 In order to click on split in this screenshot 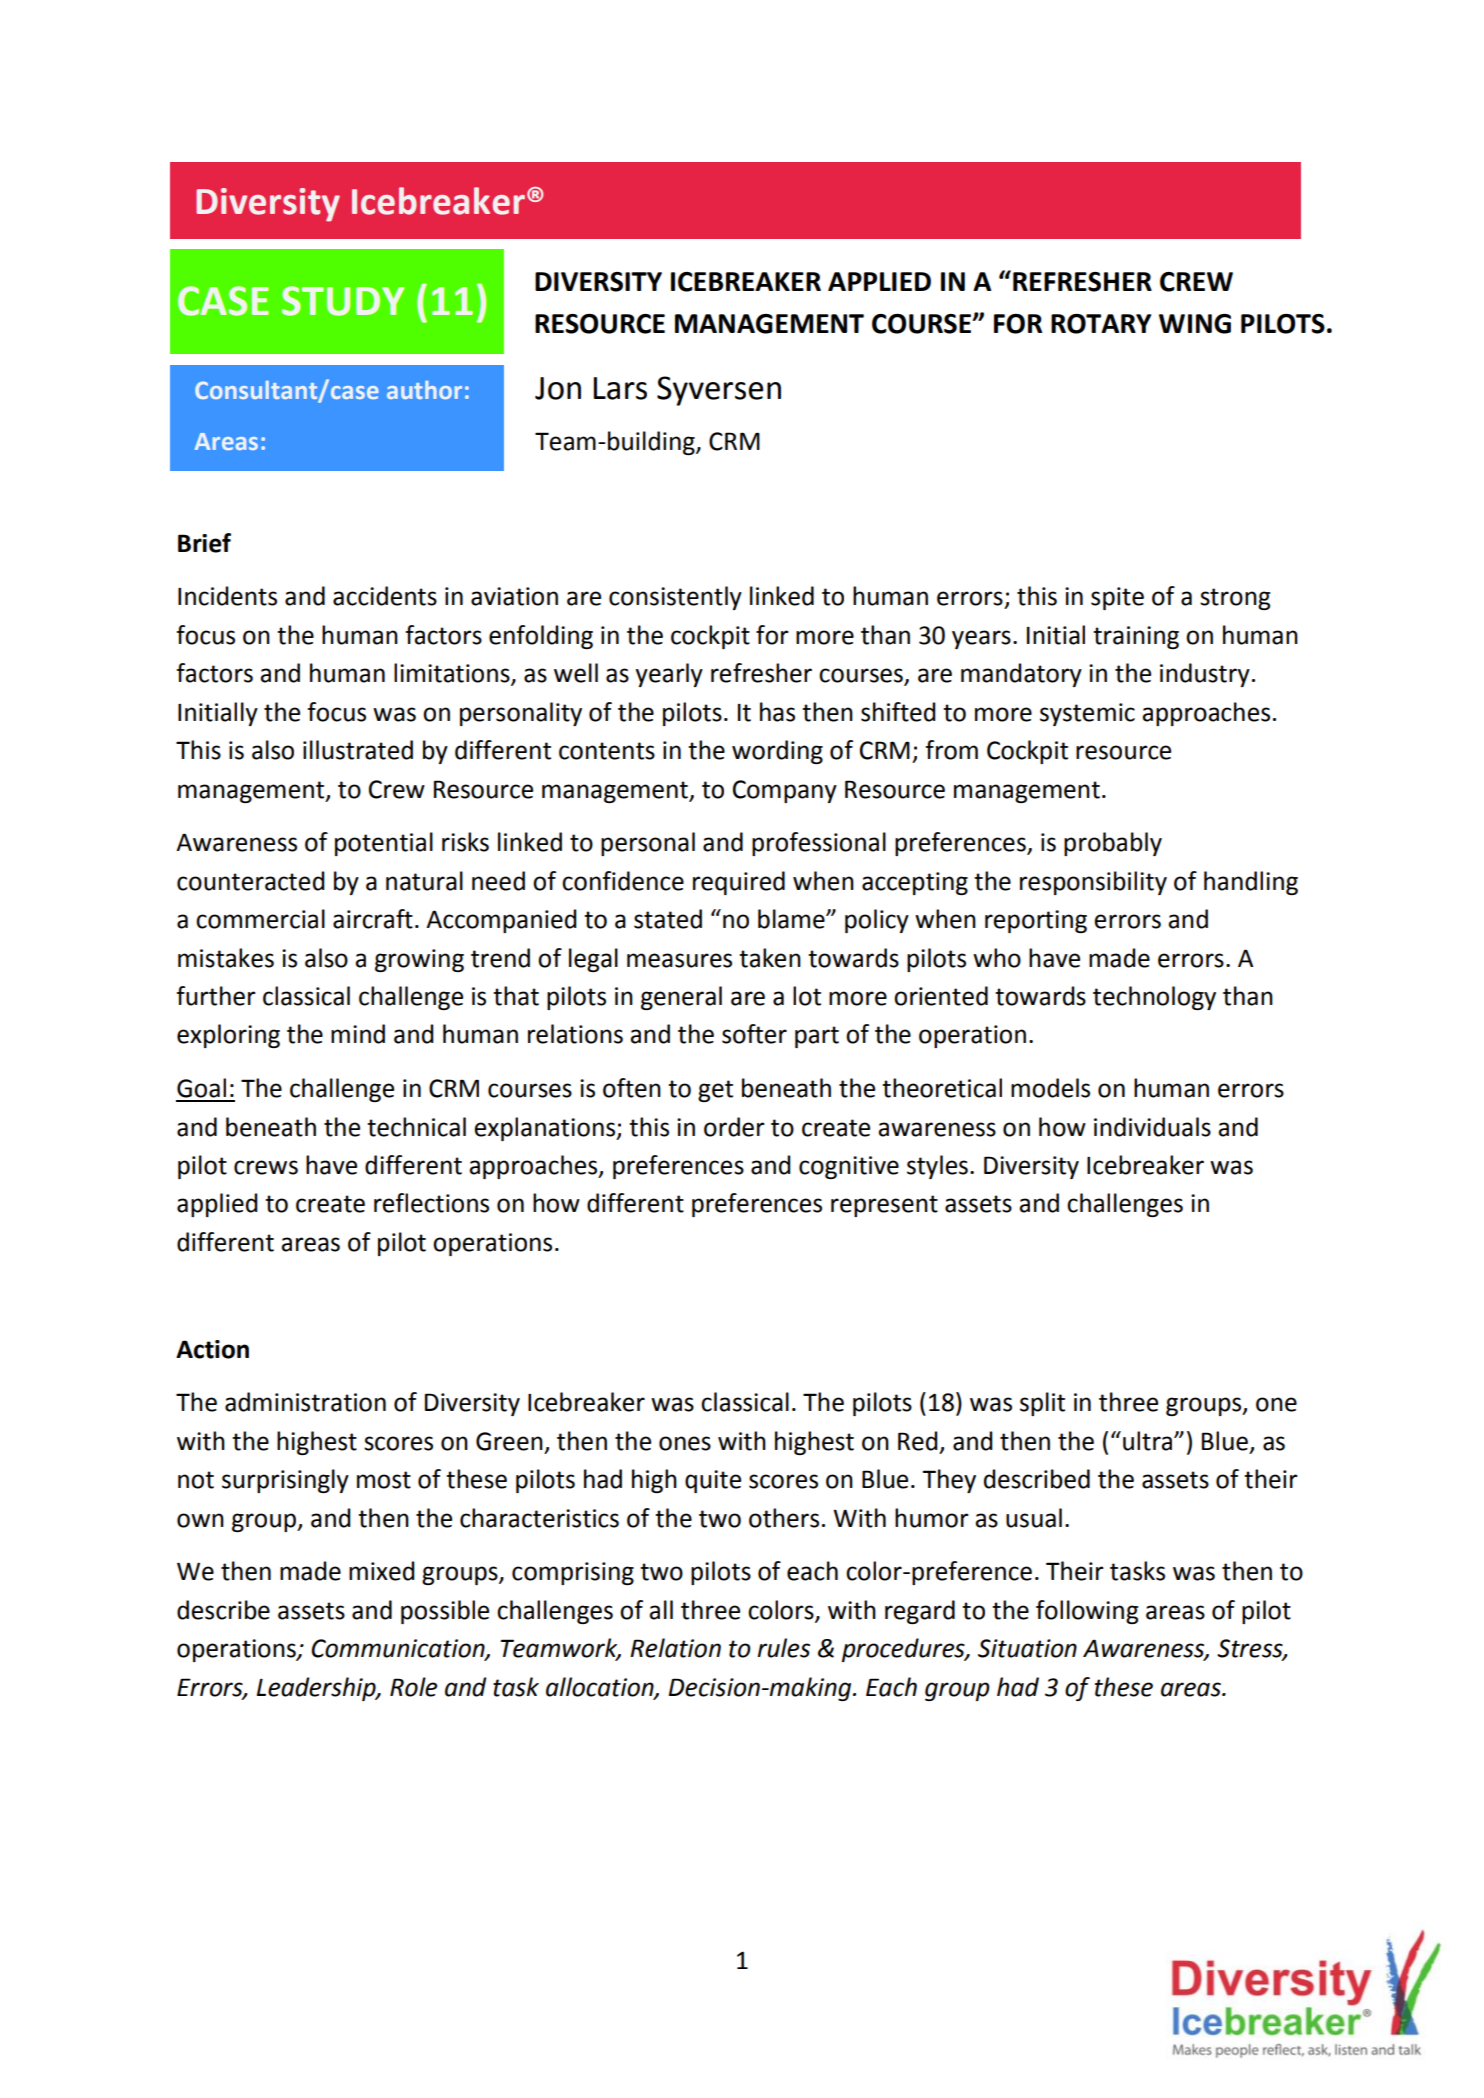, I will do `click(1042, 1404)`.
